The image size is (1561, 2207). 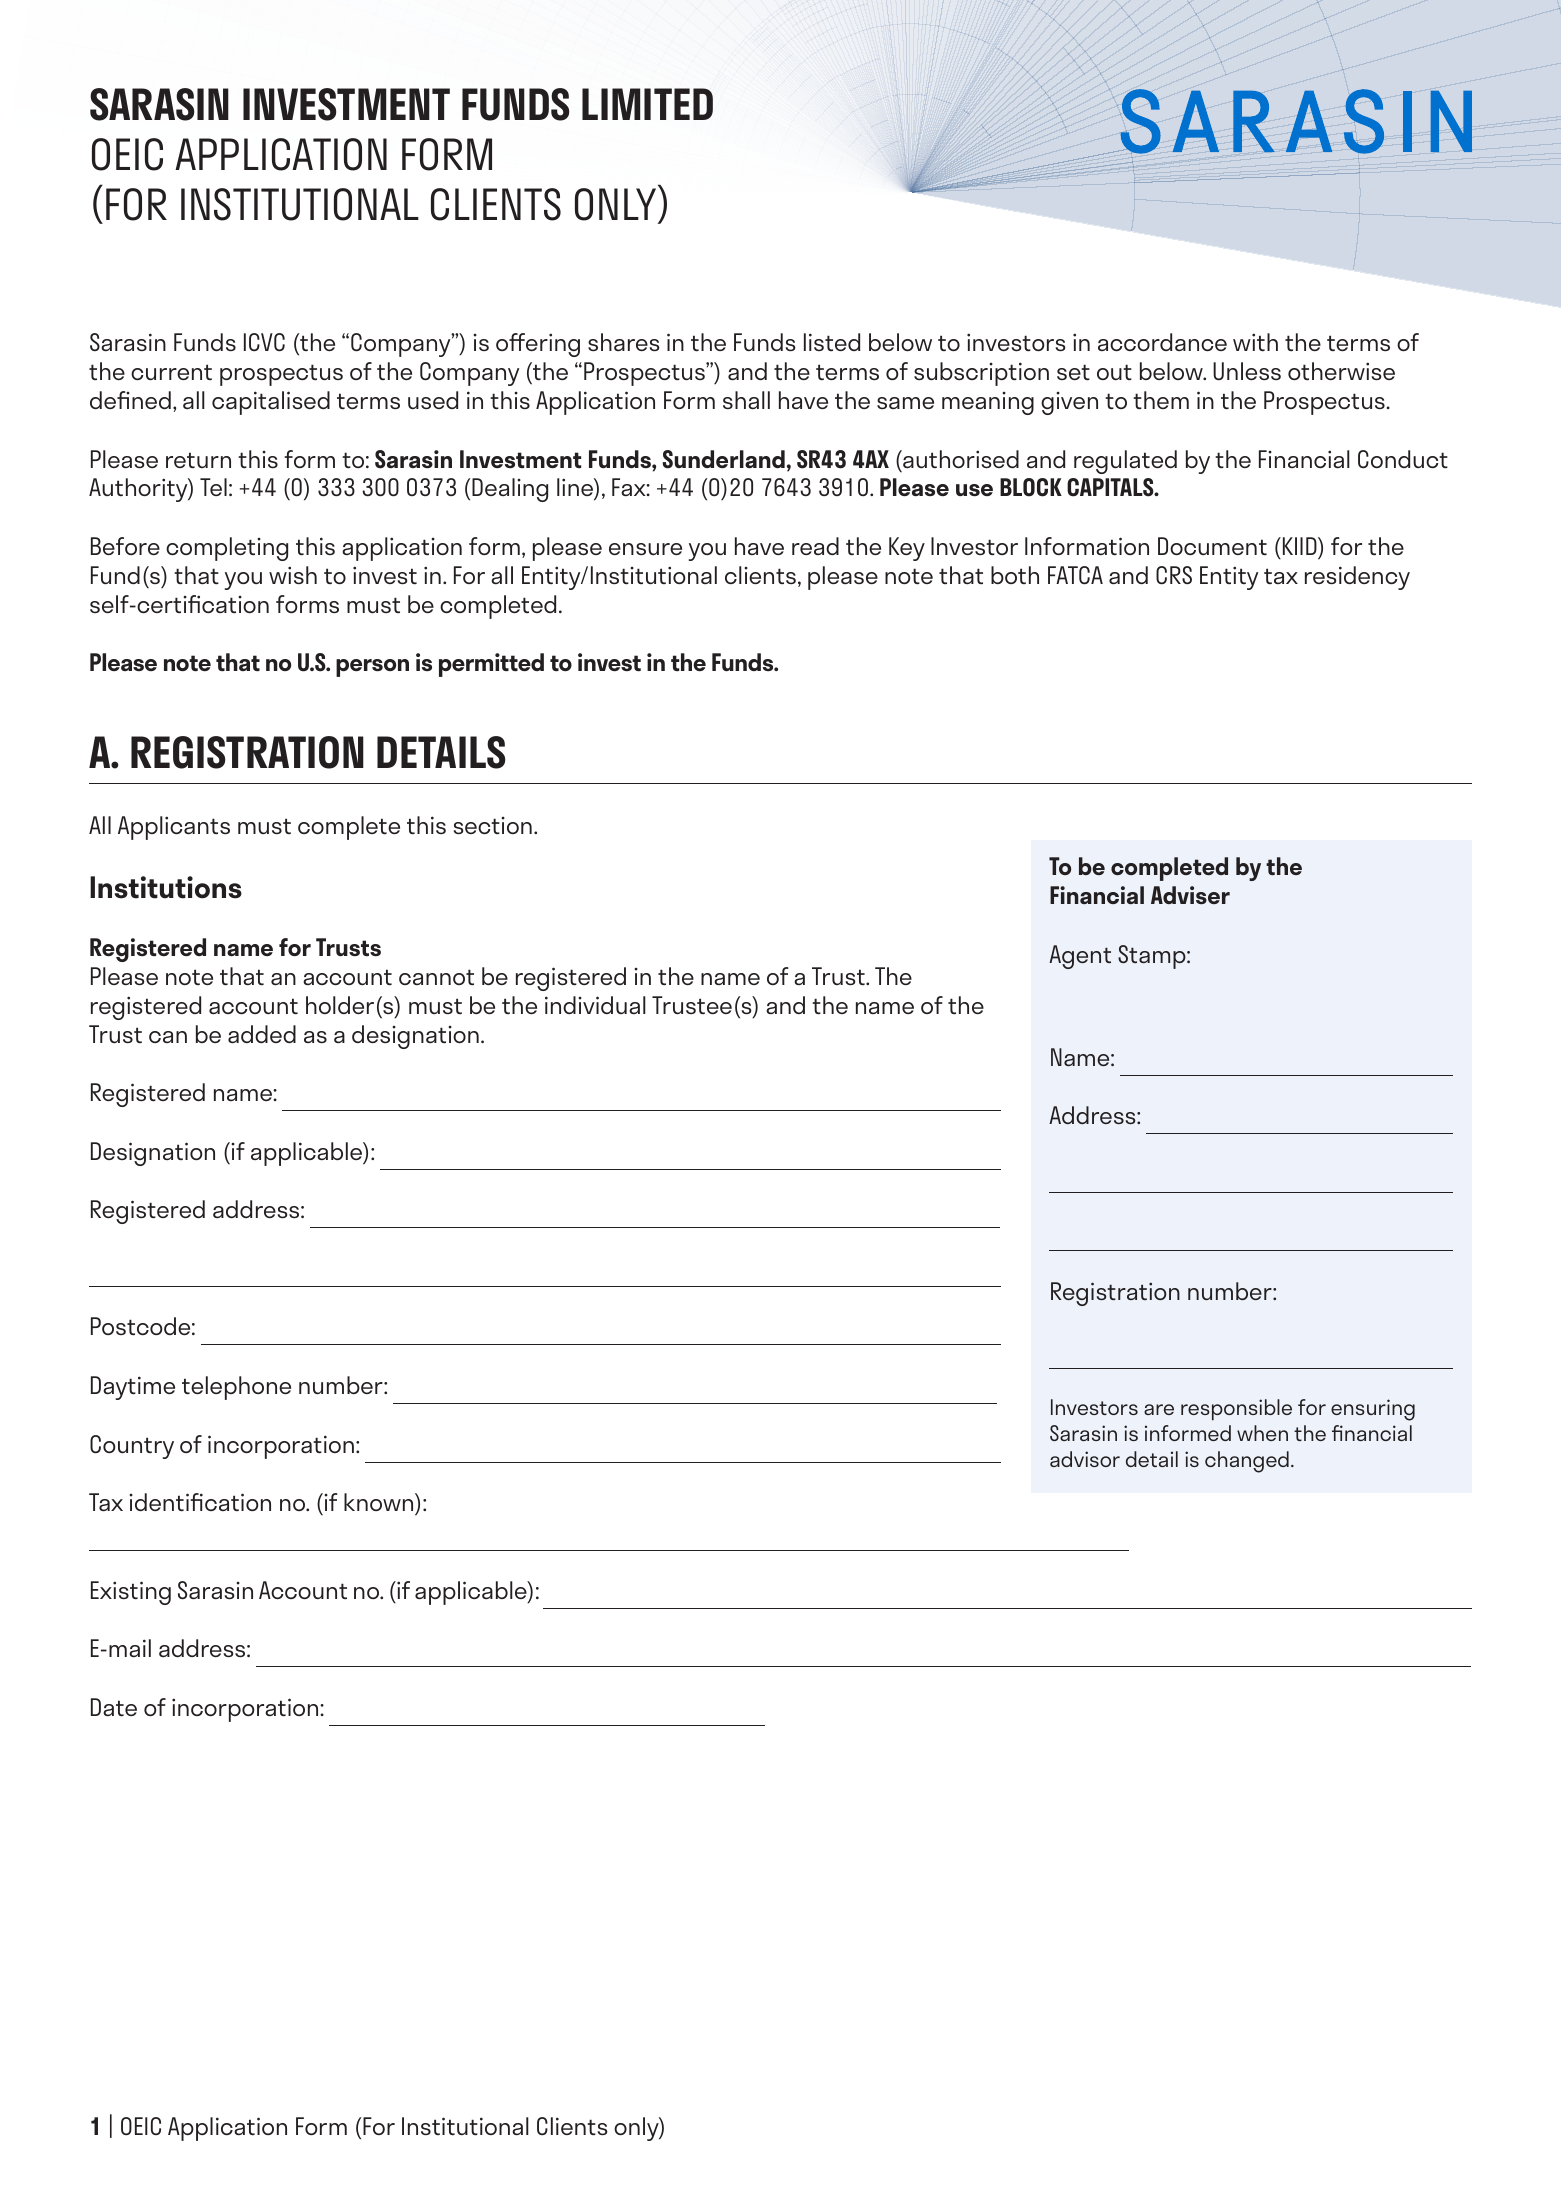 I want to click on individual, so click(x=595, y=1005).
